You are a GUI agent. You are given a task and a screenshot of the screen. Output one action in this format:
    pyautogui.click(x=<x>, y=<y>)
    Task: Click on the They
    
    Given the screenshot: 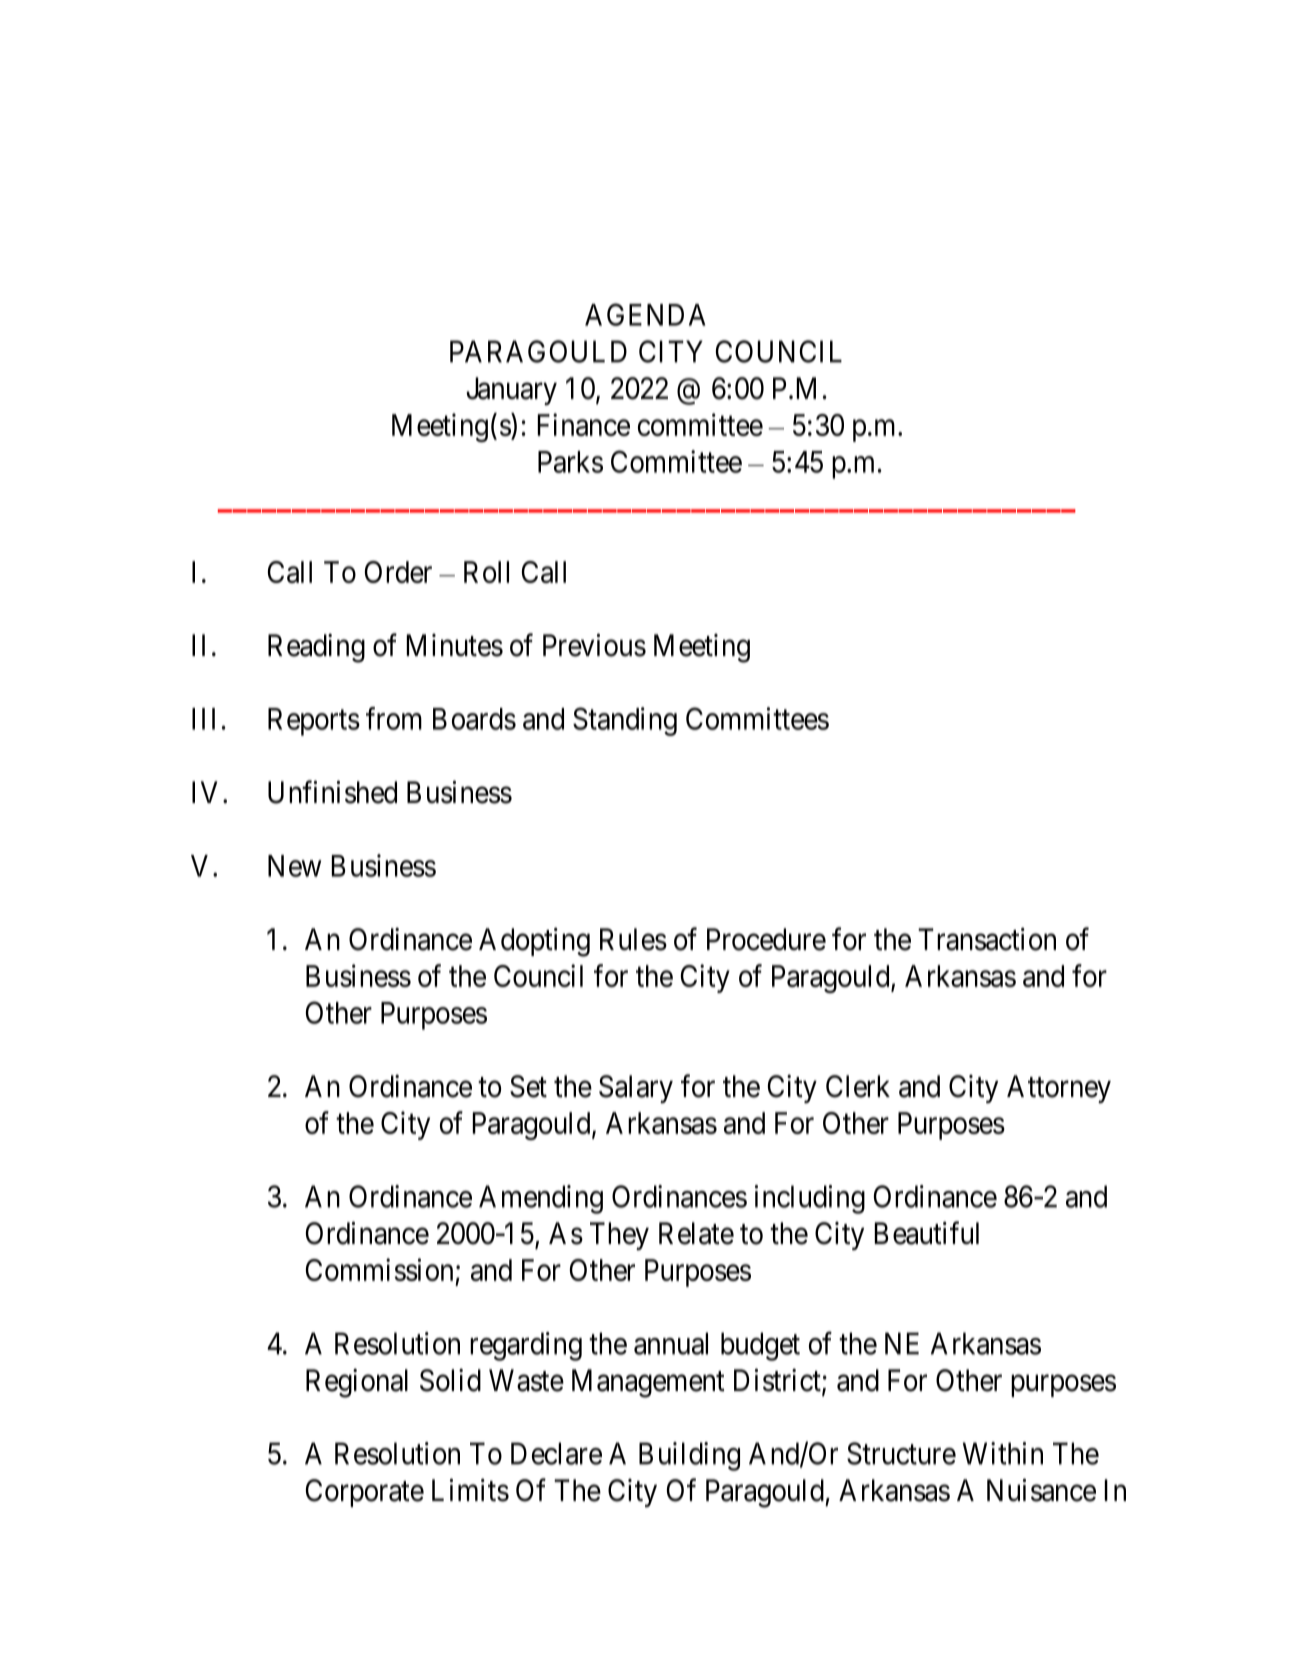 What is the action you would take?
    pyautogui.click(x=619, y=1236)
